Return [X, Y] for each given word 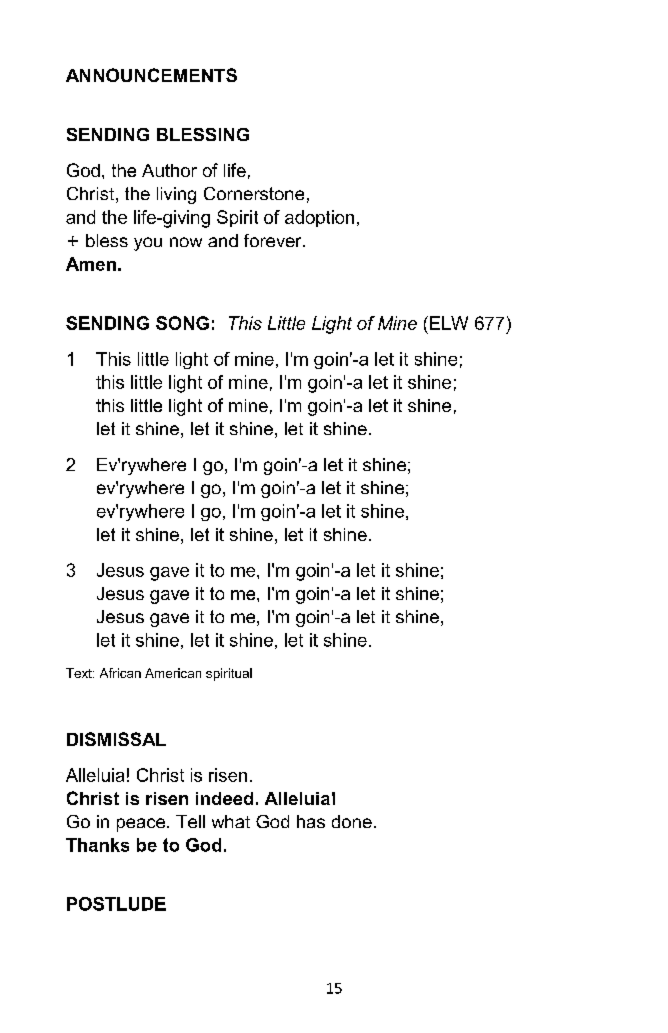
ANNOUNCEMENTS [151, 75]
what [231, 821]
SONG [182, 323]
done [352, 821]
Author [169, 170]
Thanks [97, 845]
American [173, 673]
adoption [319, 218]
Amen [91, 264]
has [311, 821]
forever [274, 240]
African [120, 673]
